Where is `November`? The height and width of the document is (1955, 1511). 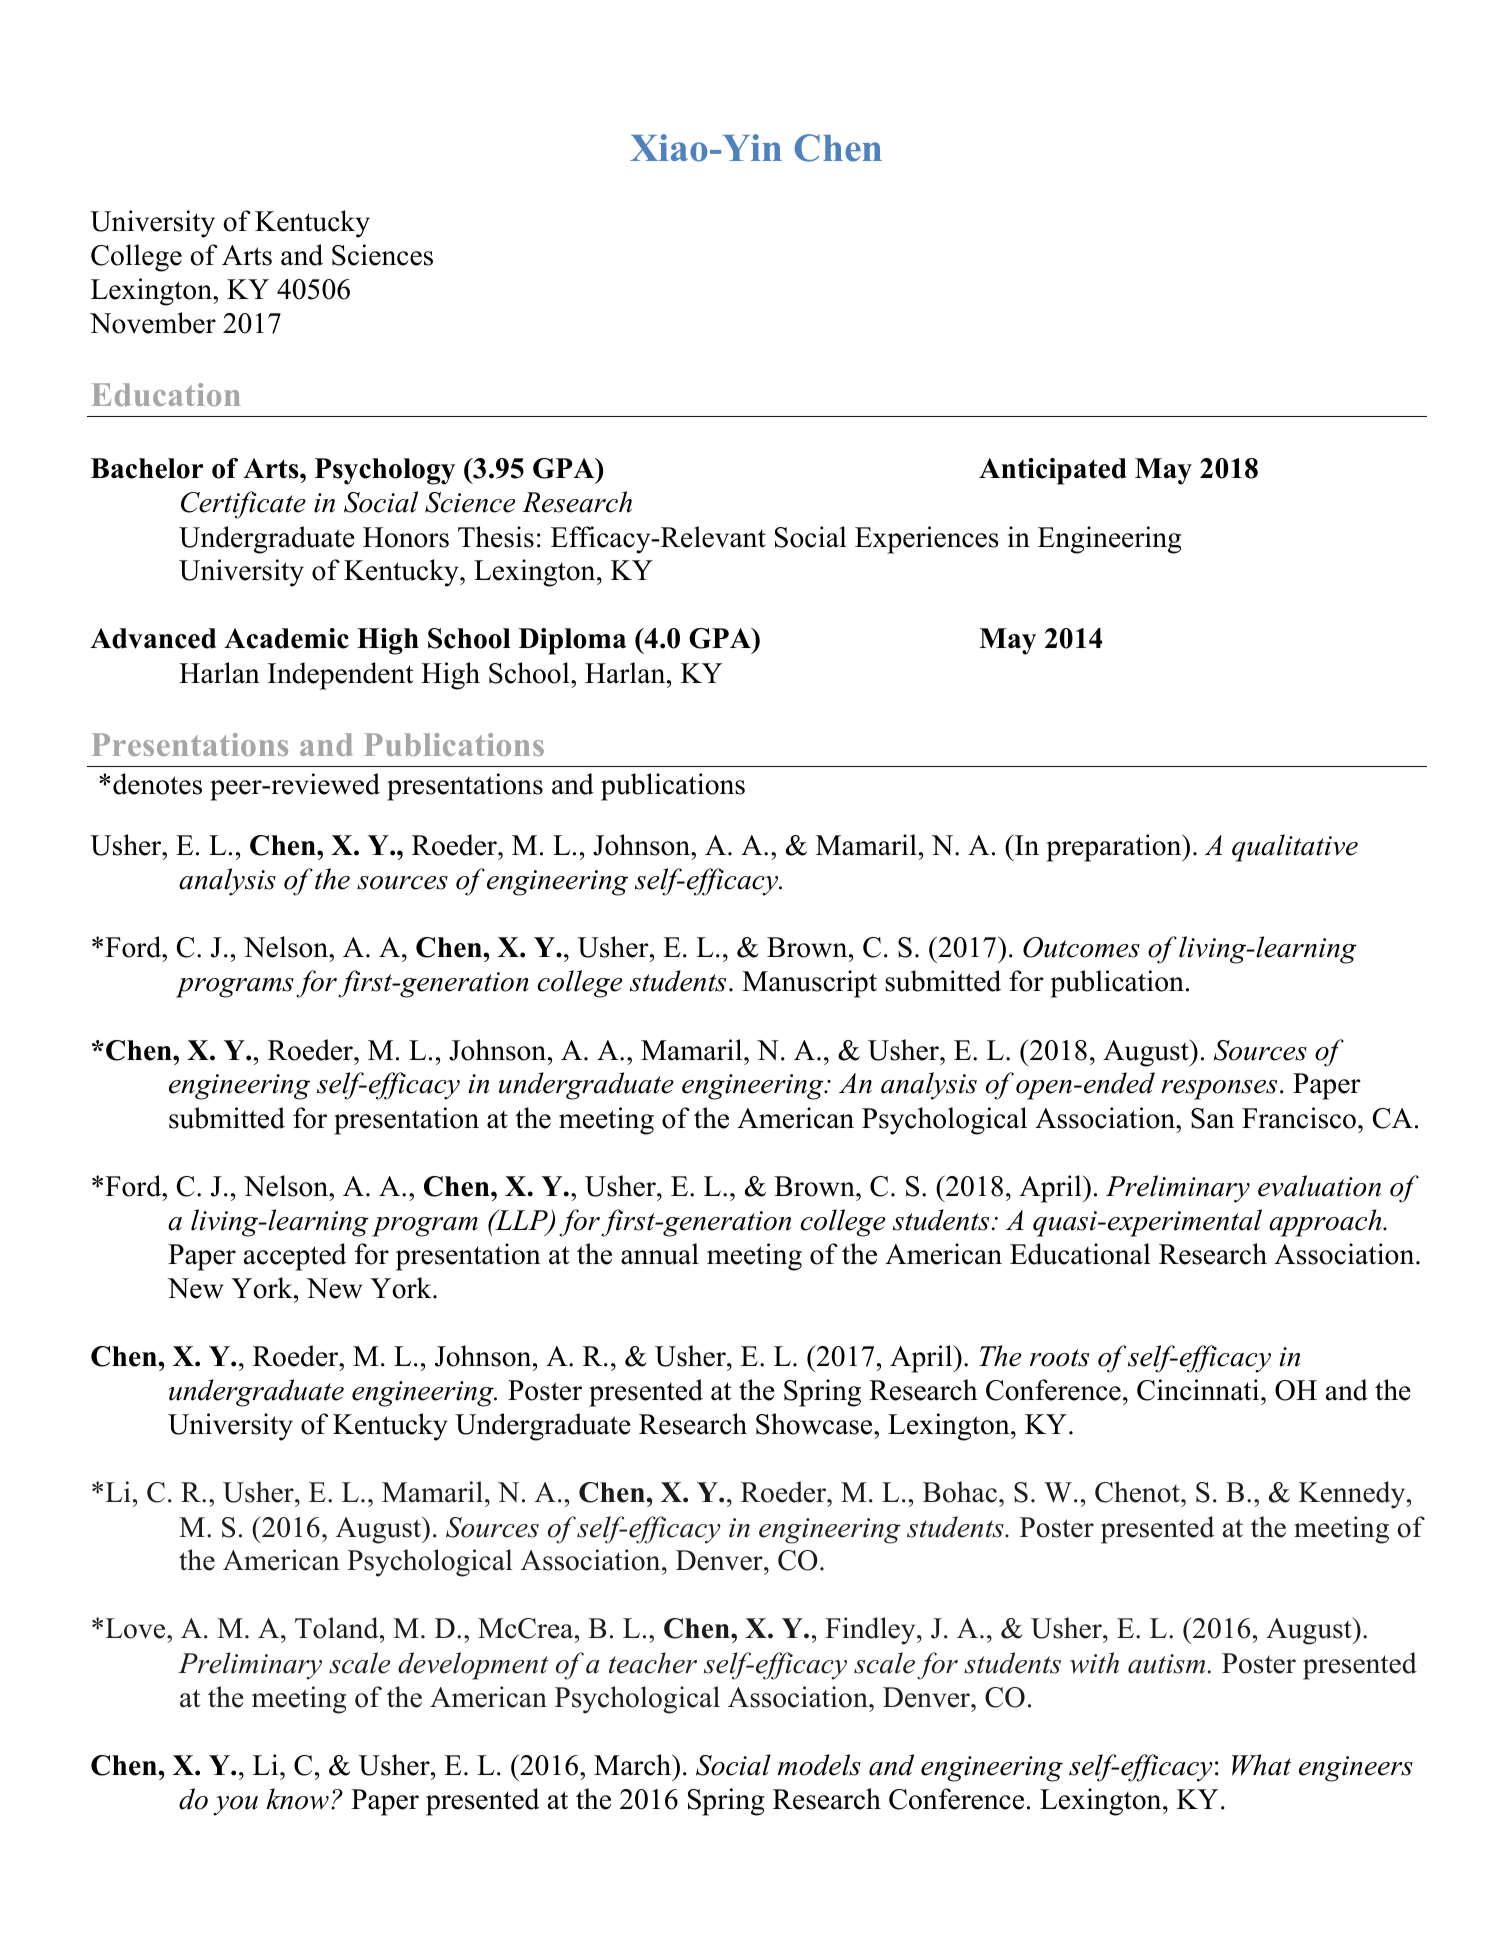
November is located at coordinates (153, 323).
